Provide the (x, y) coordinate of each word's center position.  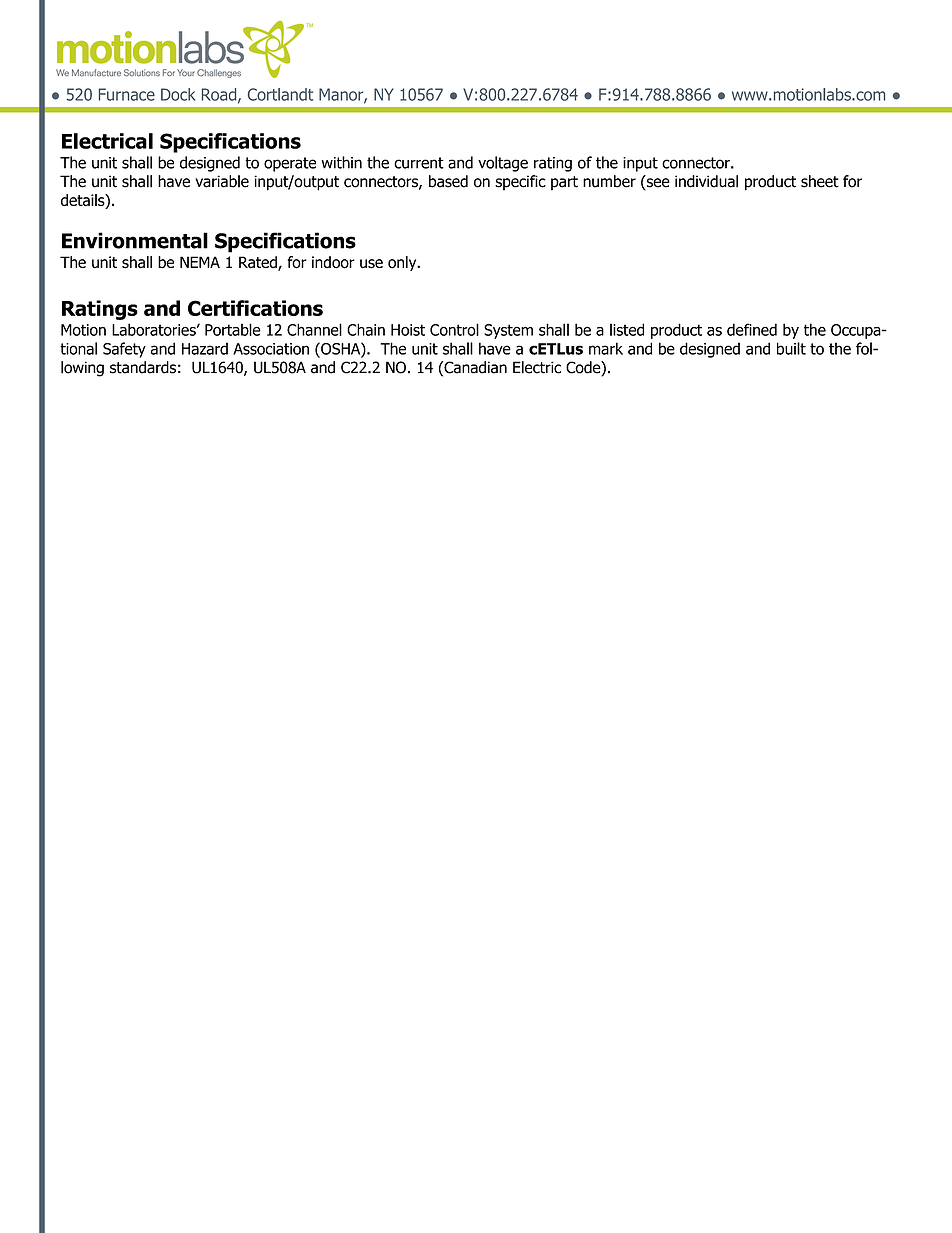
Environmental (135, 240)
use (371, 264)
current (419, 163)
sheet (820, 181)
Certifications (255, 308)
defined (752, 329)
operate (290, 164)
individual (706, 181)
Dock (178, 94)
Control (454, 329)
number (609, 181)
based (448, 181)
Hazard (205, 348)
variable (222, 181)
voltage (503, 164)
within (342, 162)
